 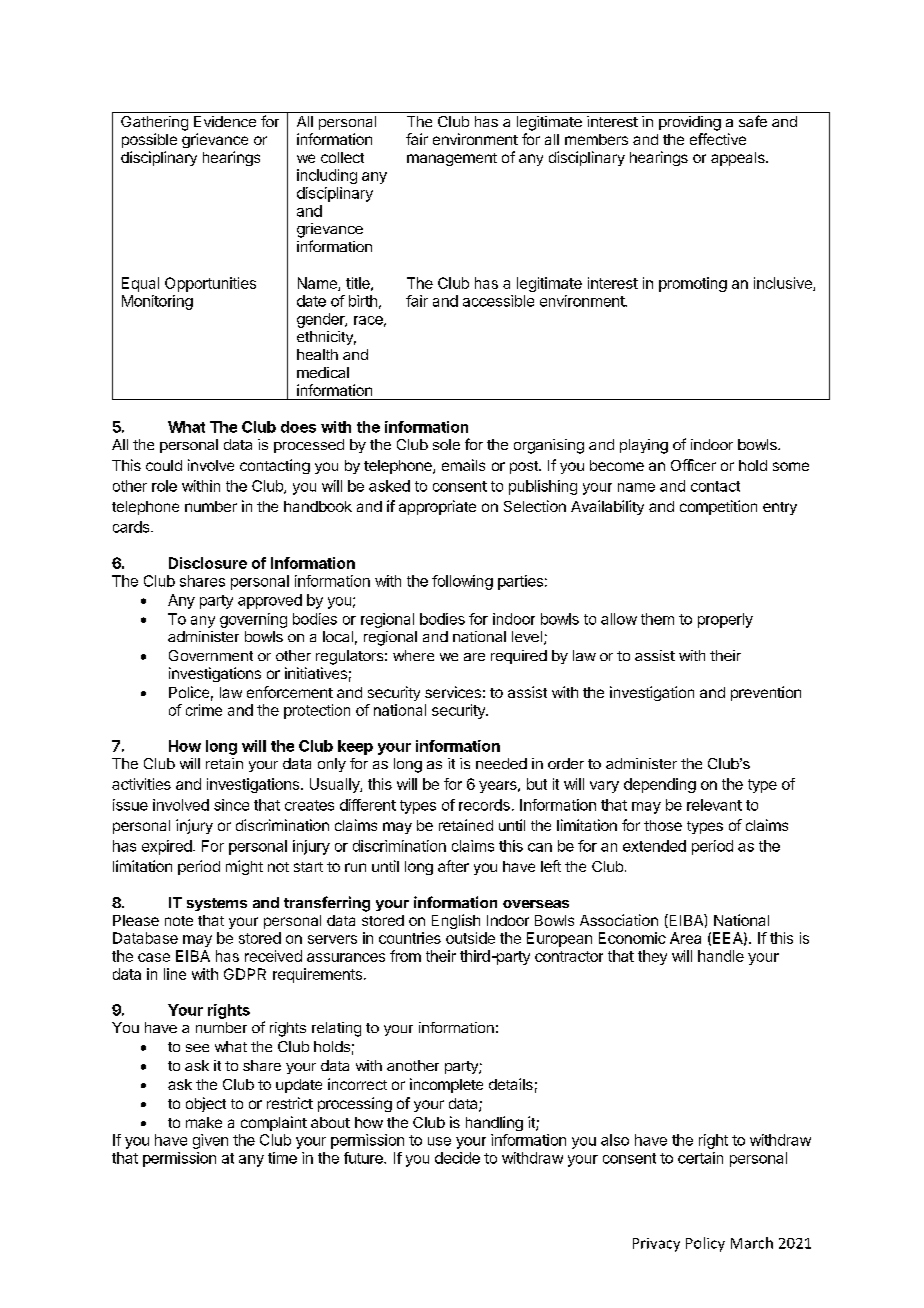 I want to click on given, so click(x=210, y=1141).
